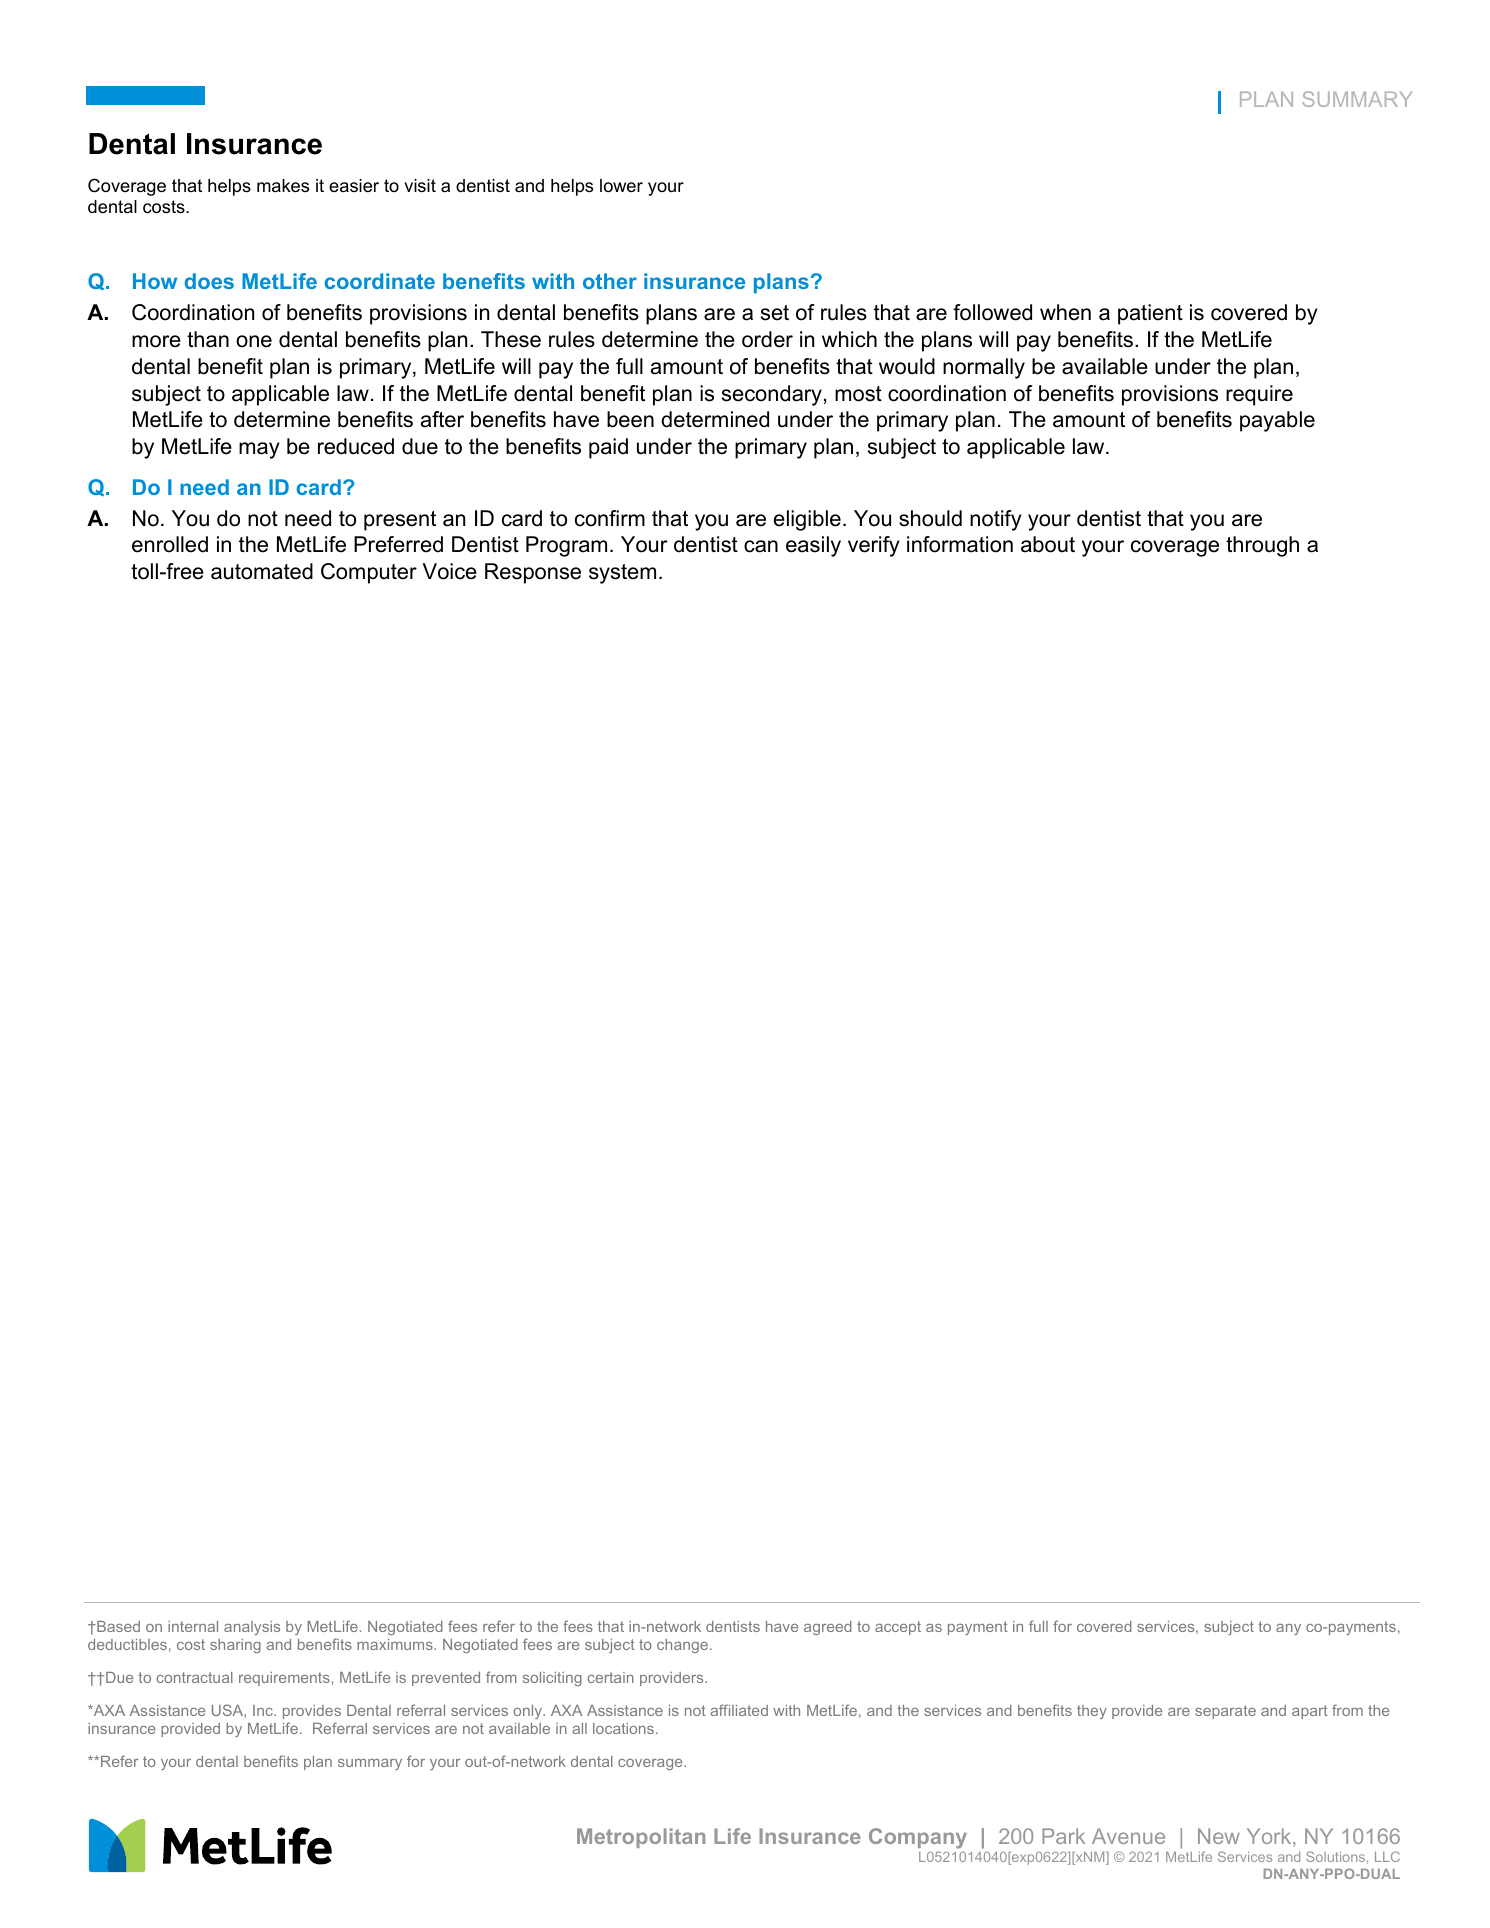 This page has width=1490, height=1928. What do you see at coordinates (761, 546) in the page?
I see `can` at bounding box center [761, 546].
